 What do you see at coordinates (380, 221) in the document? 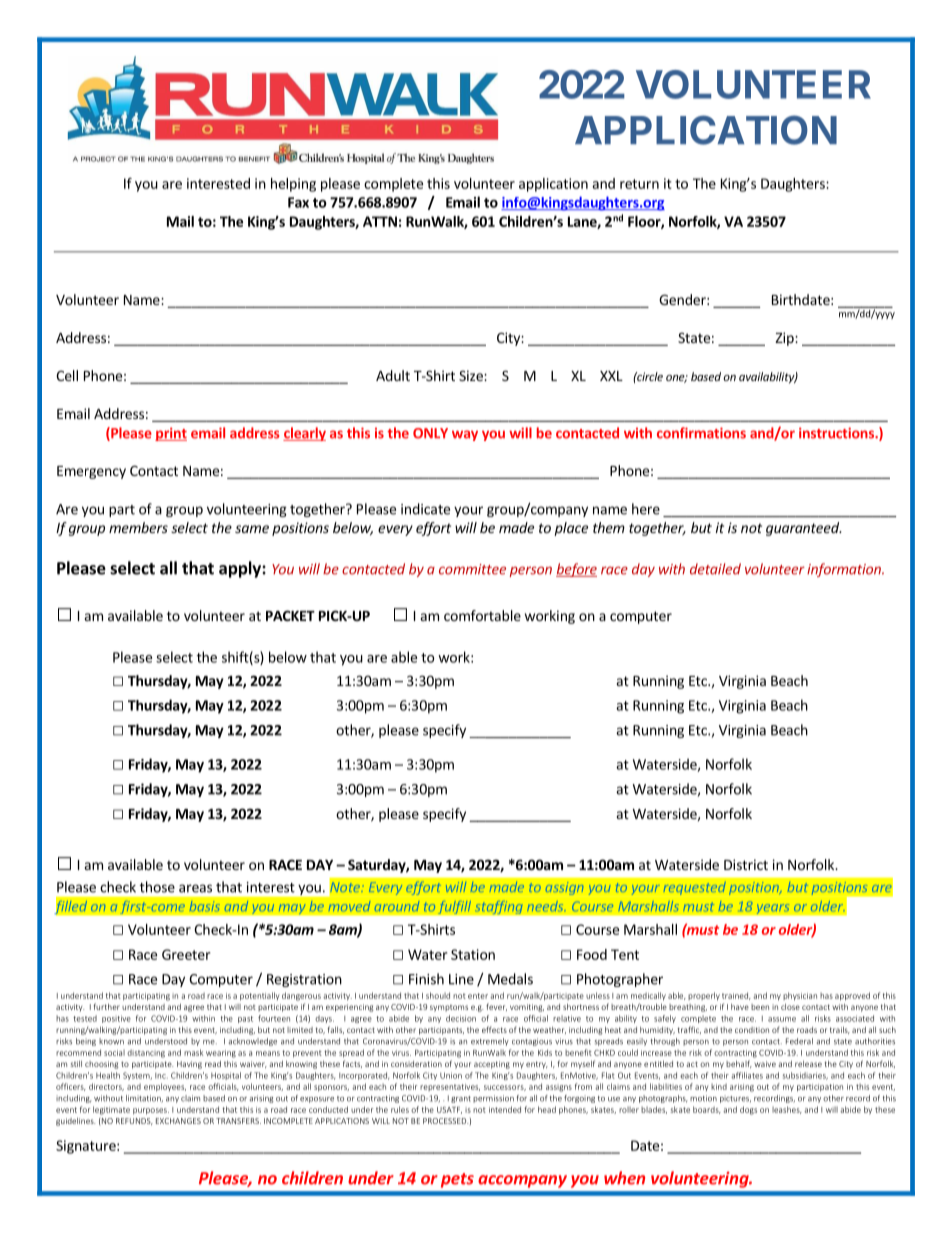
I see `ATTN` at bounding box center [380, 221].
